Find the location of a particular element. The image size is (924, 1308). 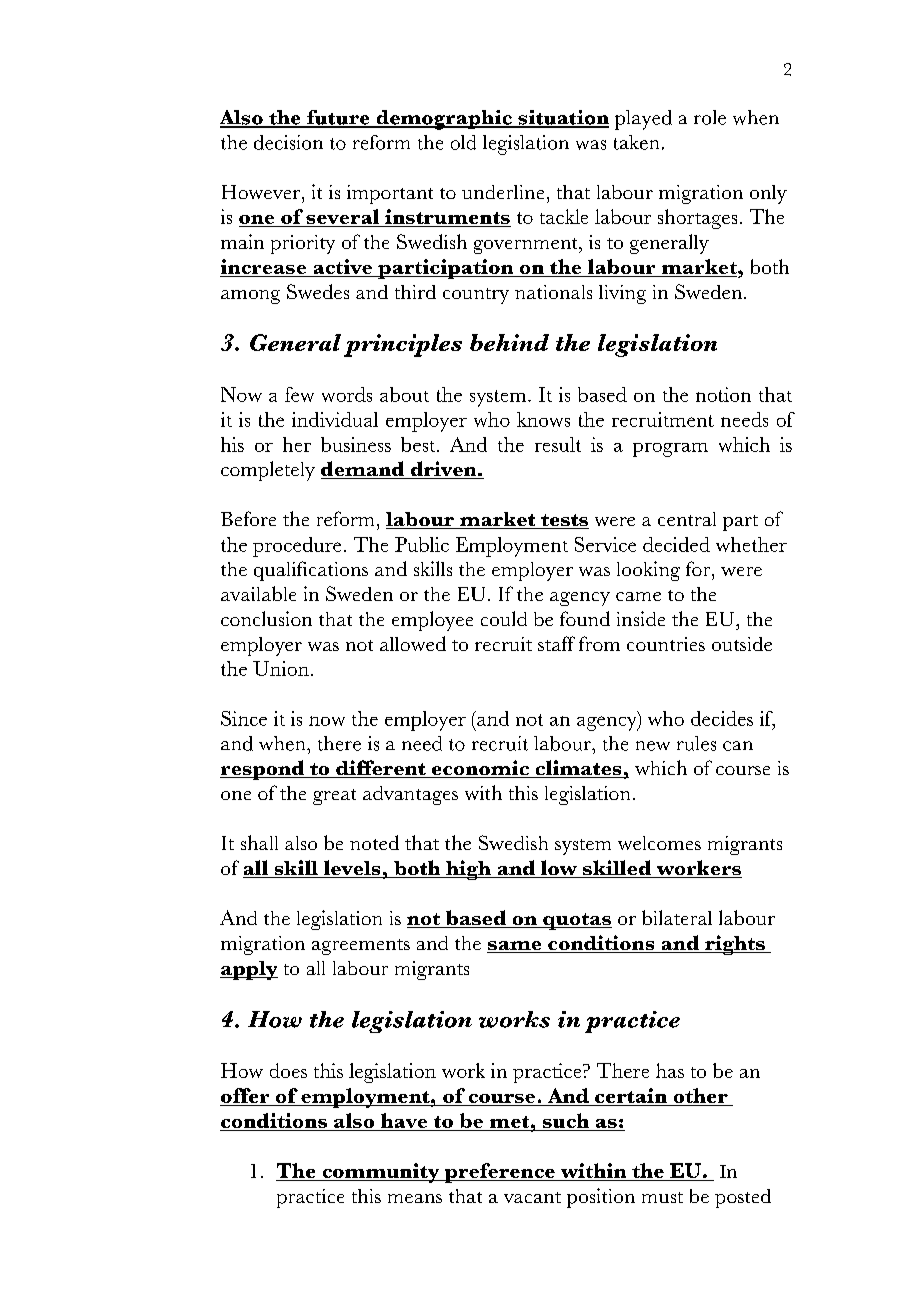

decision is located at coordinates (288, 142).
